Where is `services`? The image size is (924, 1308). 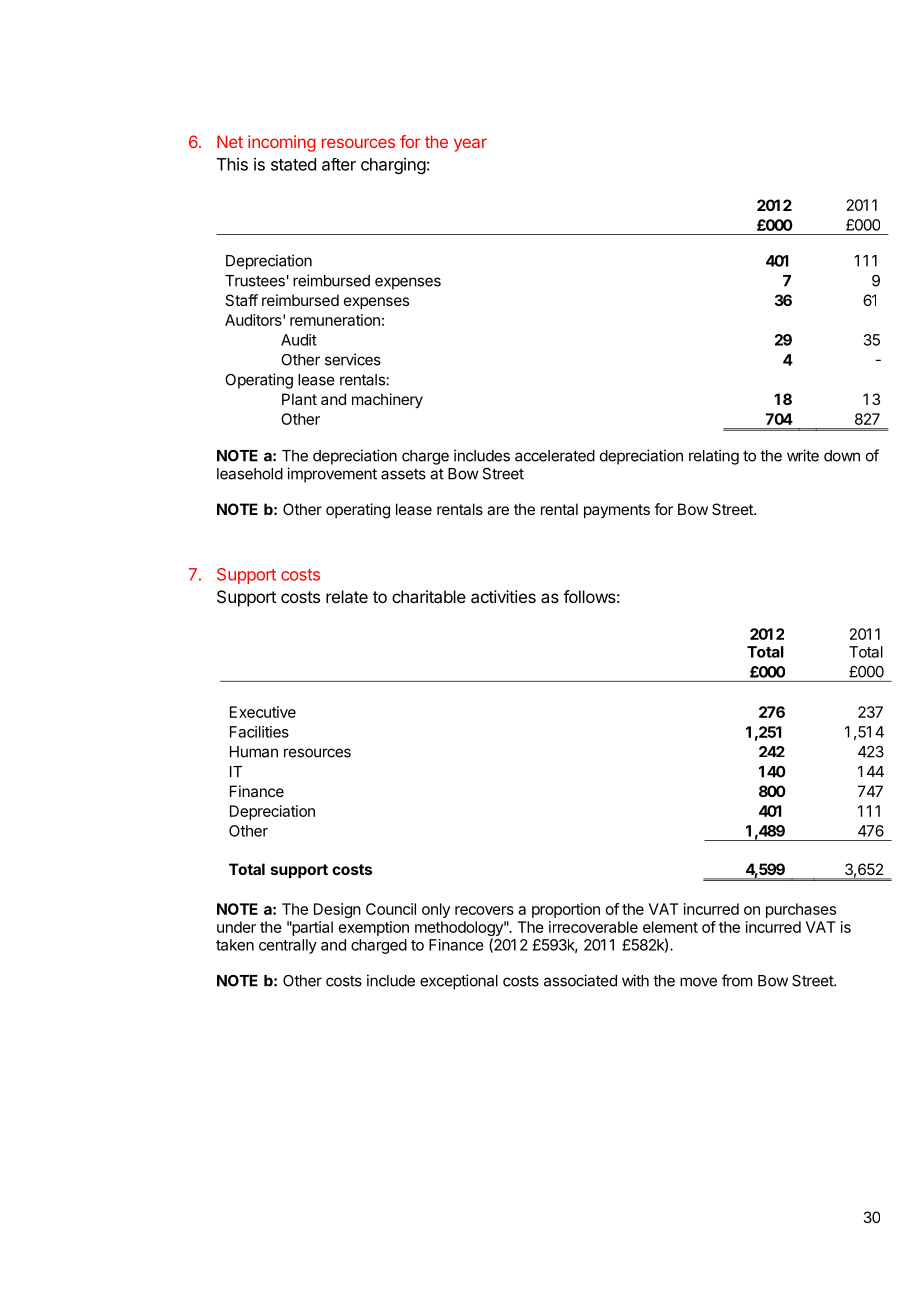
services is located at coordinates (353, 359).
